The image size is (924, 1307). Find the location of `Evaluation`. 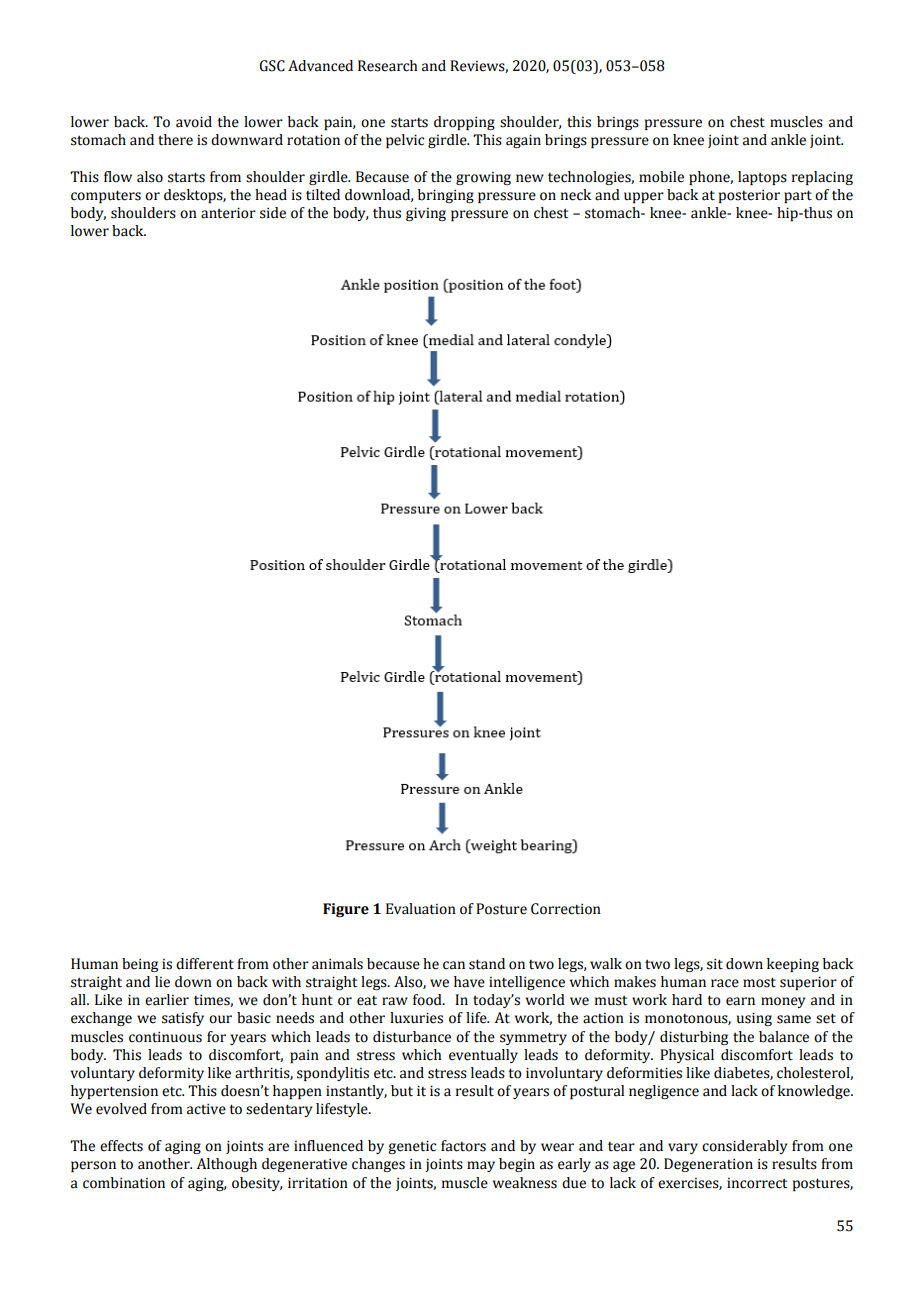

Evaluation is located at coordinates (421, 909).
